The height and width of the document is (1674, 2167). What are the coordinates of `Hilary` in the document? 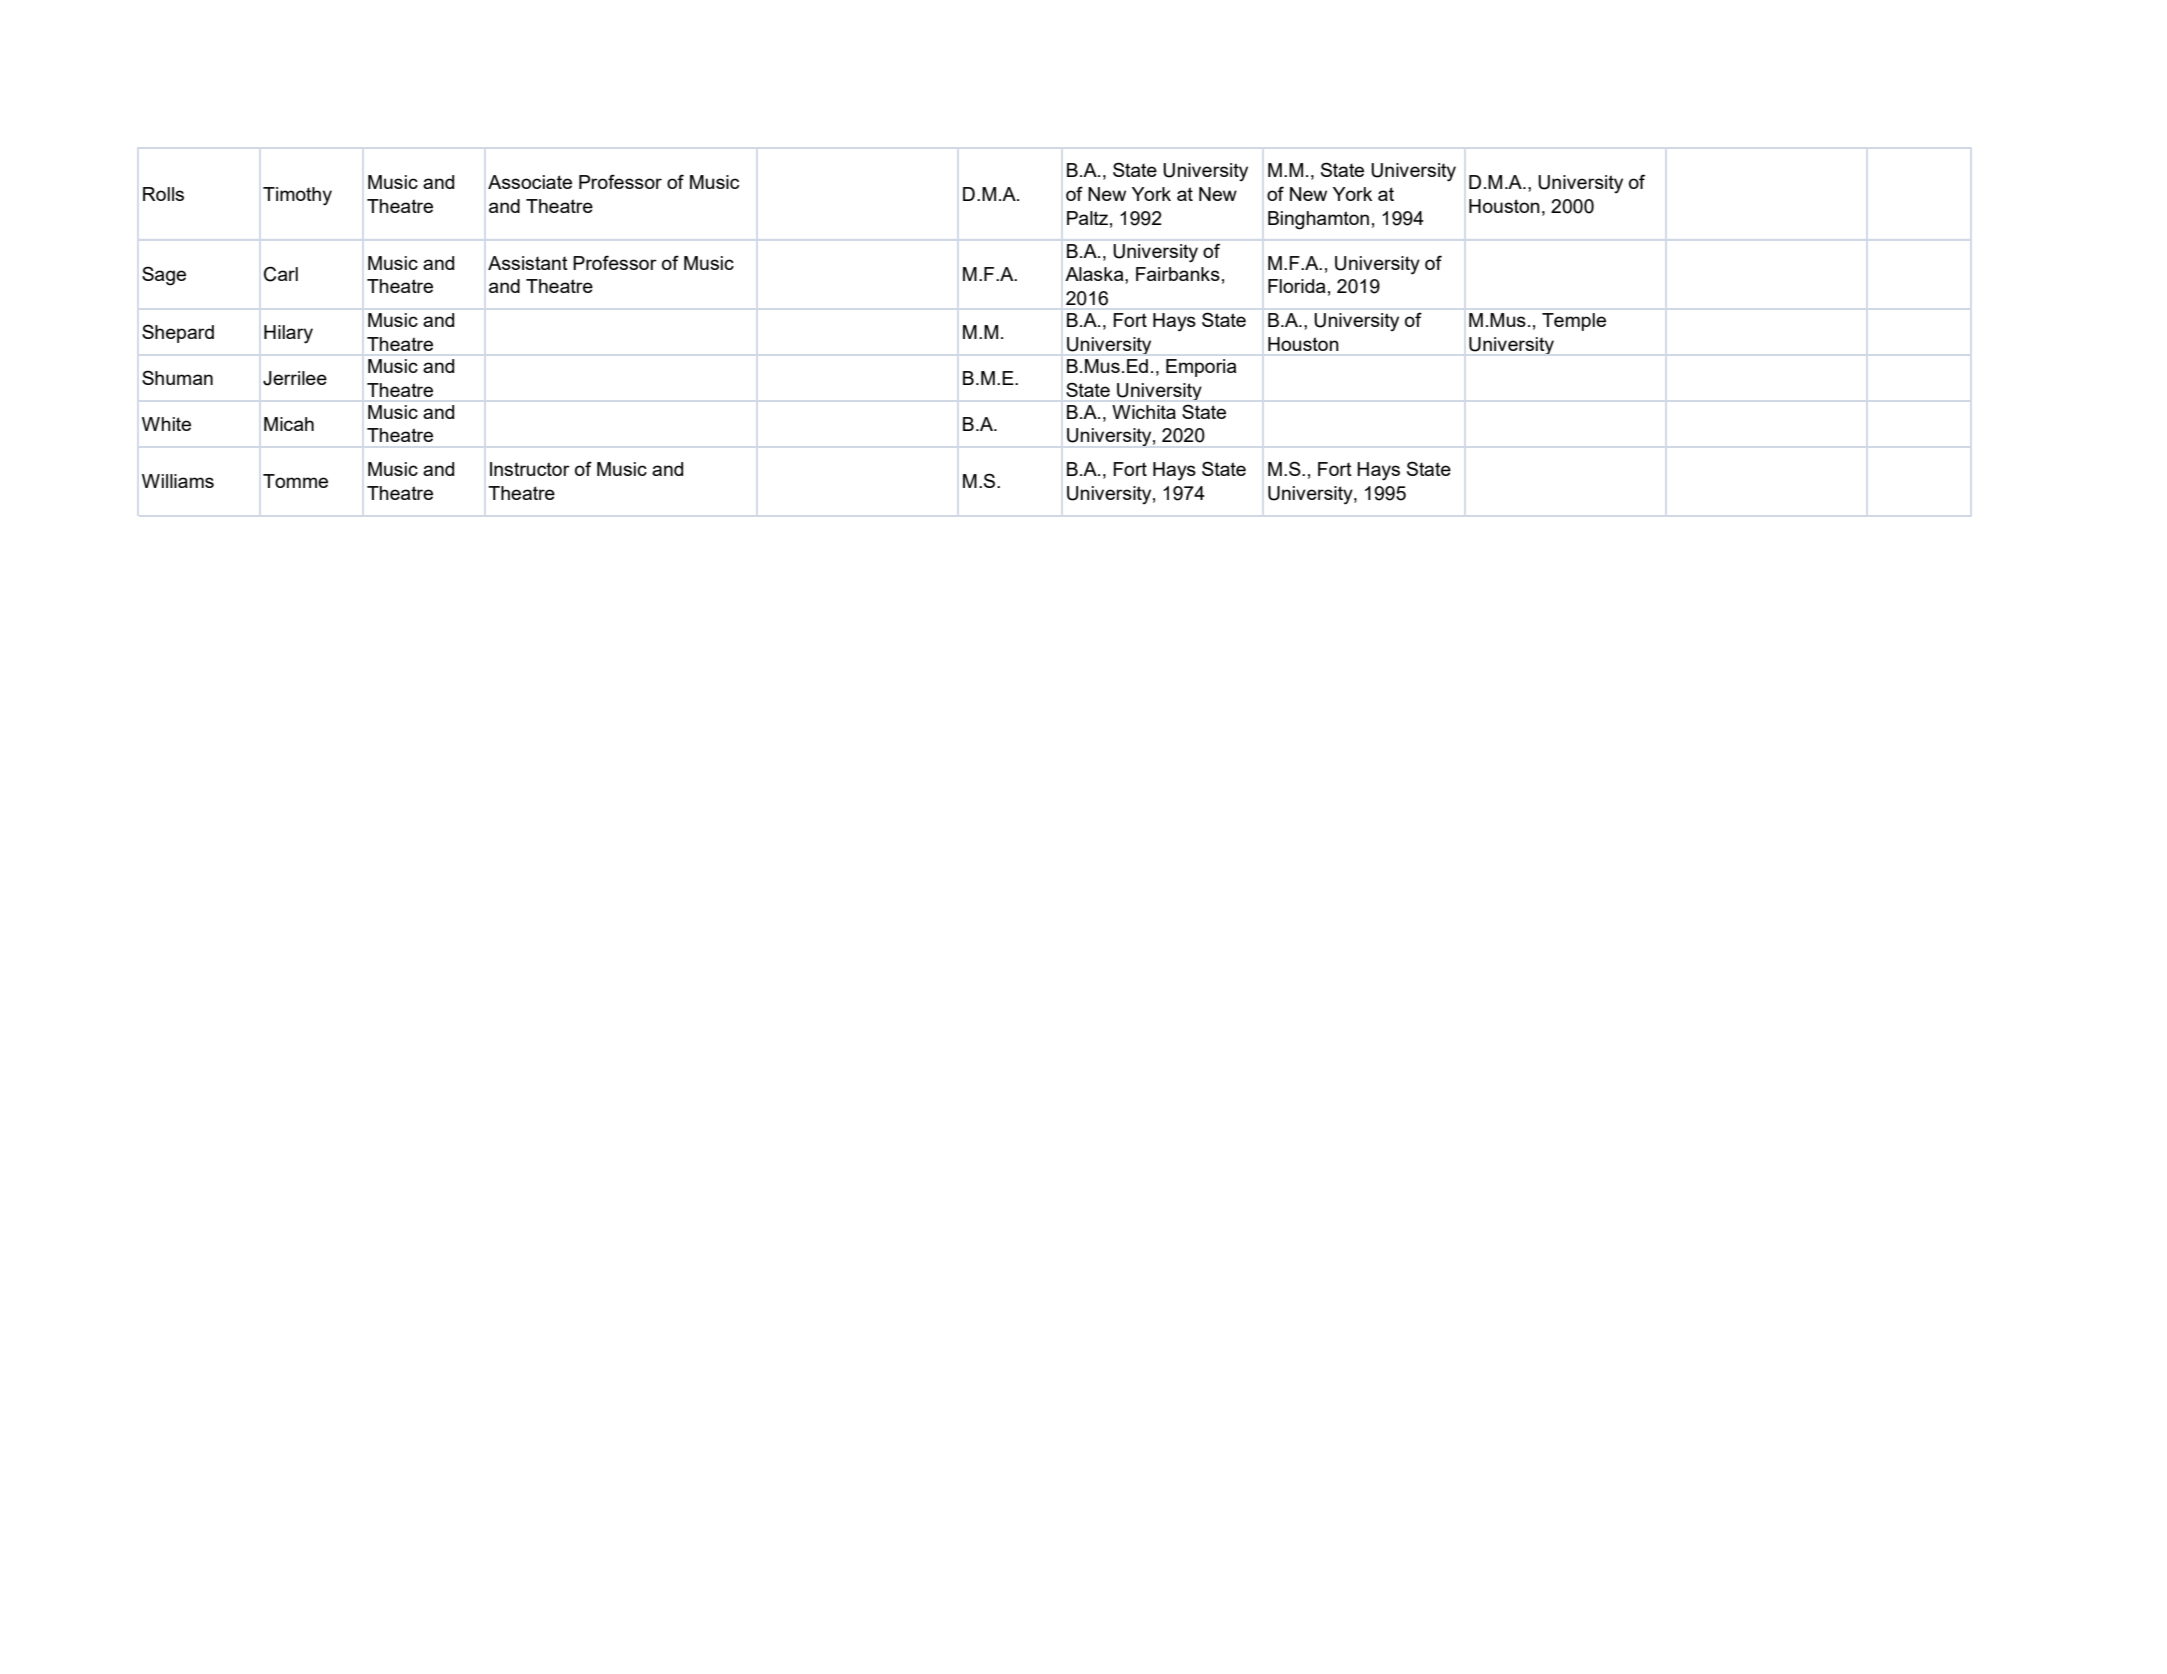 It's located at (288, 334).
